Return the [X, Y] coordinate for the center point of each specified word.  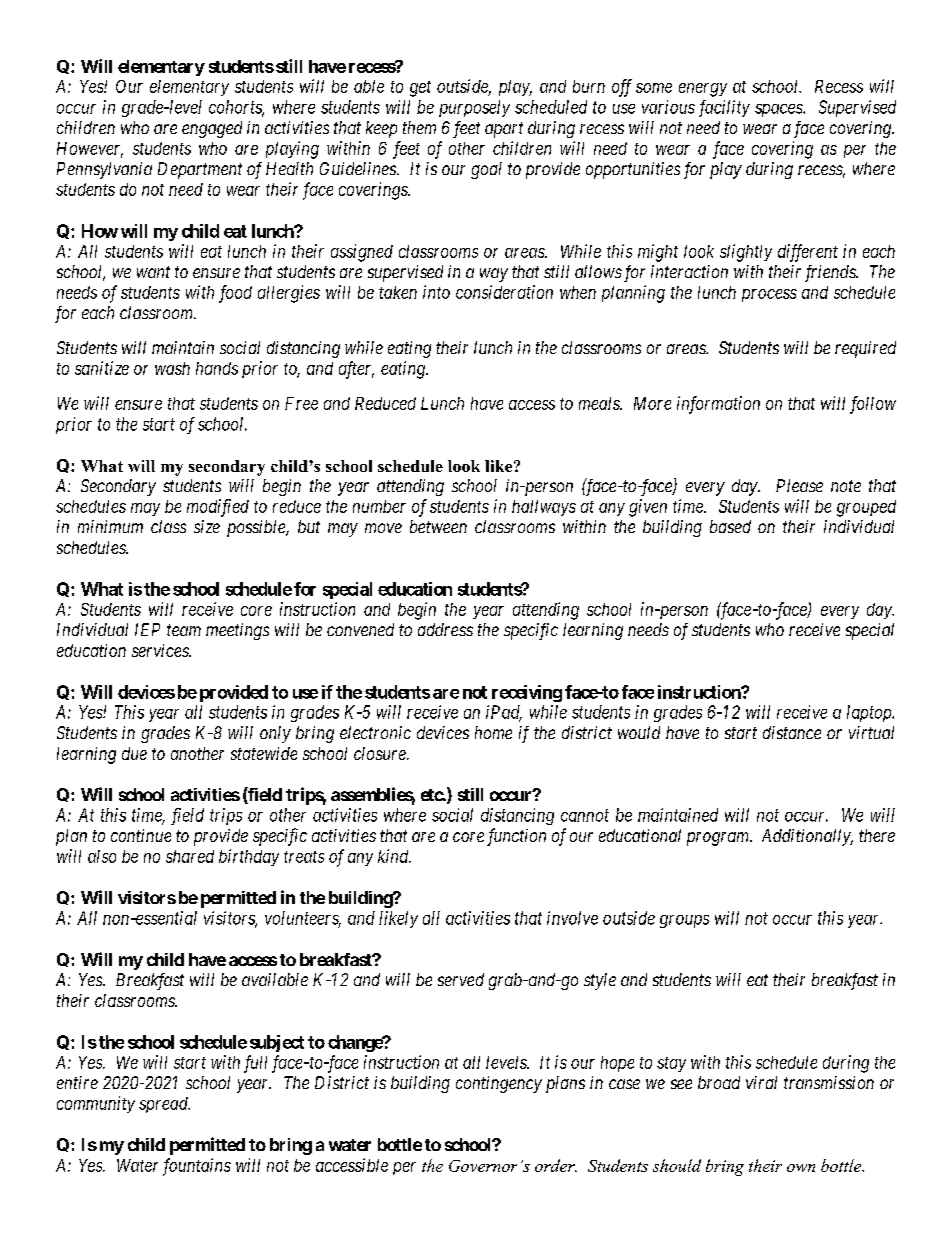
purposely [474, 108]
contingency [499, 1084]
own [801, 1168]
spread [164, 1105]
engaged [212, 129]
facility [724, 108]
